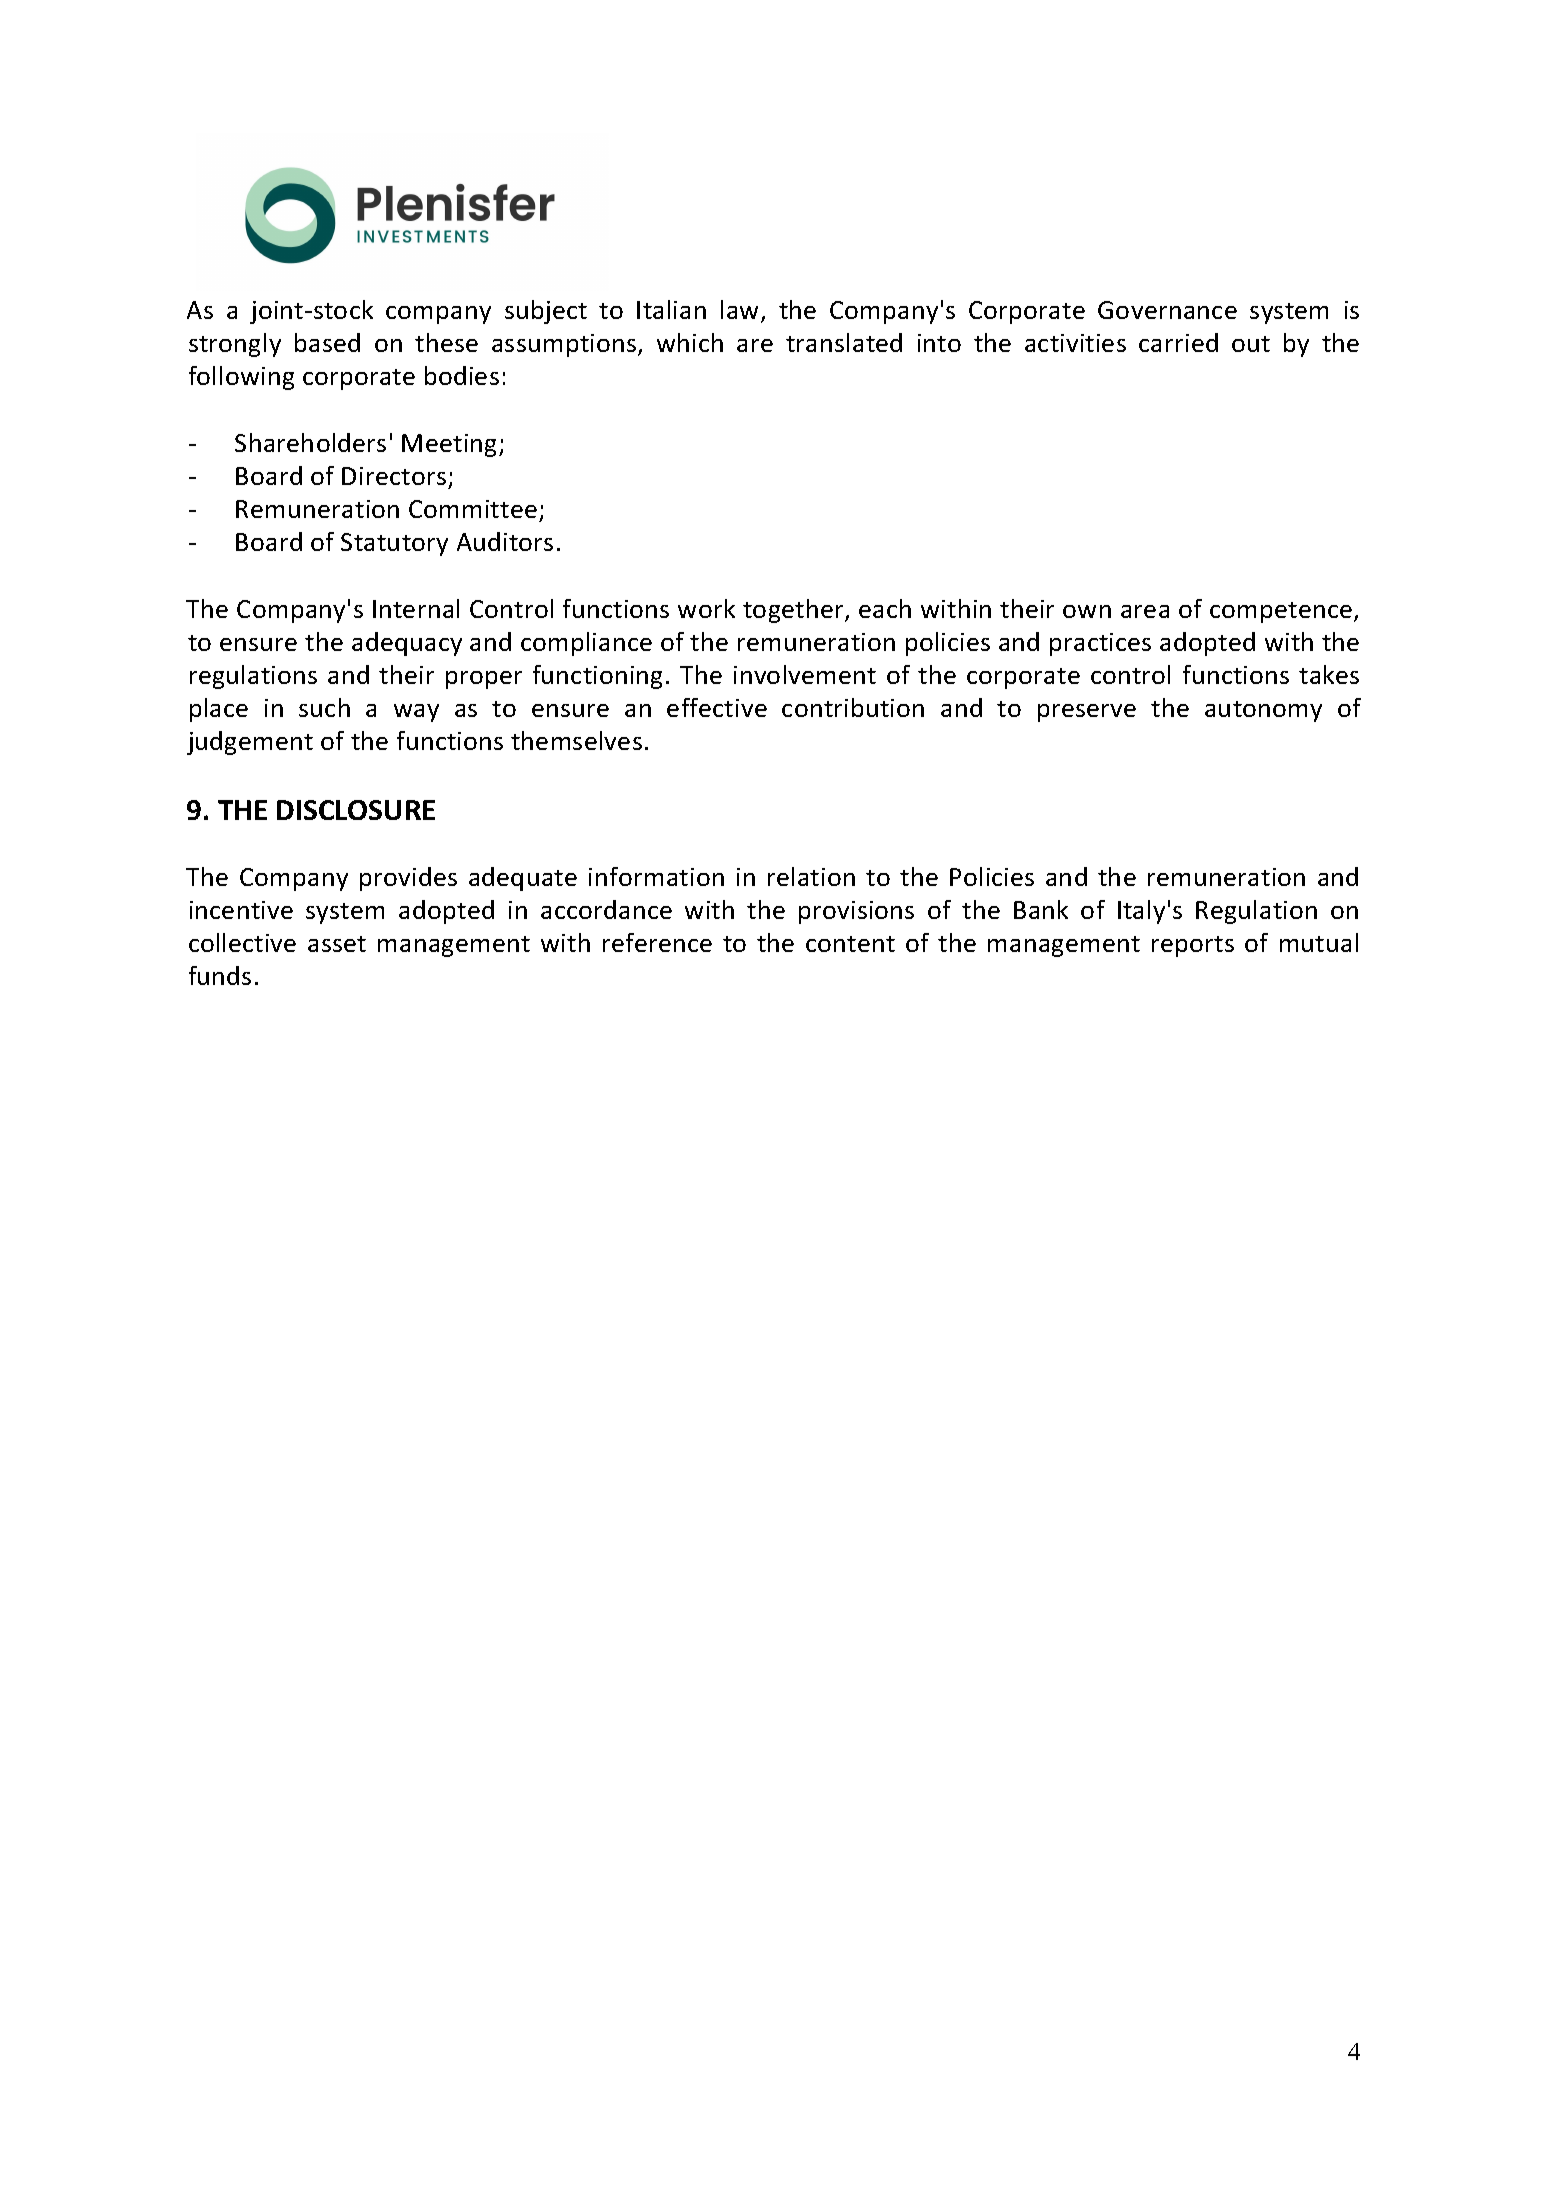 The image size is (1548, 2189). What do you see at coordinates (741, 311) in the image?
I see `law` at bounding box center [741, 311].
